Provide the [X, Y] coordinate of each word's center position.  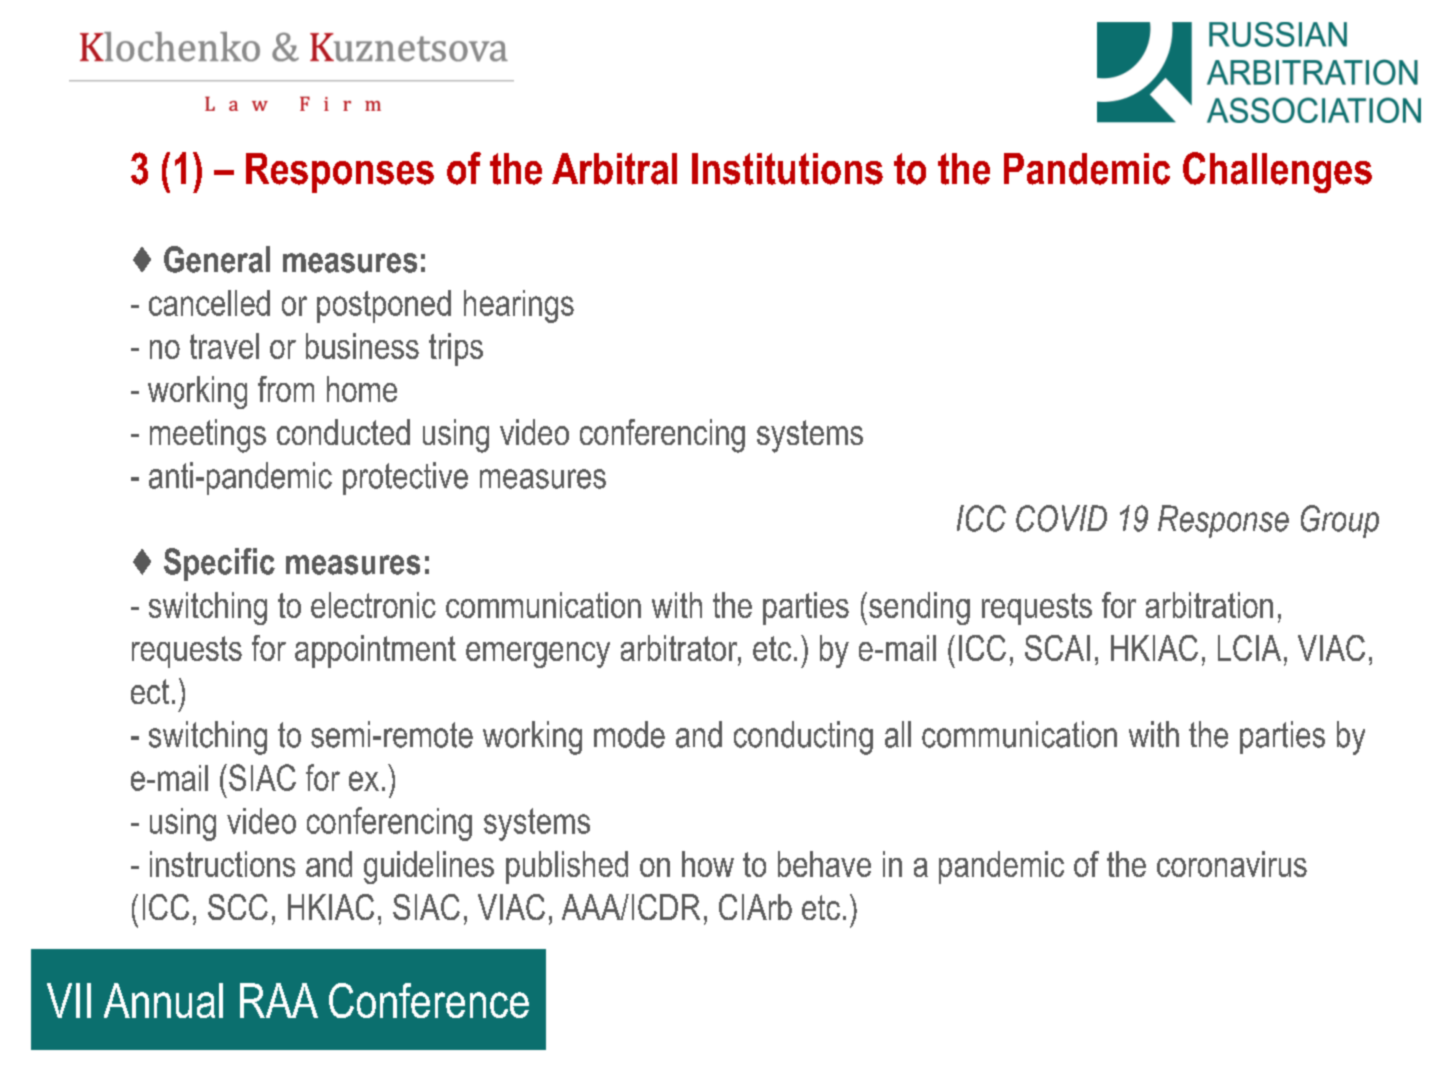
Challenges [1277, 172]
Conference [429, 1000]
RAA [279, 1000]
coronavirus [1232, 864]
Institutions [787, 169]
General [217, 259]
